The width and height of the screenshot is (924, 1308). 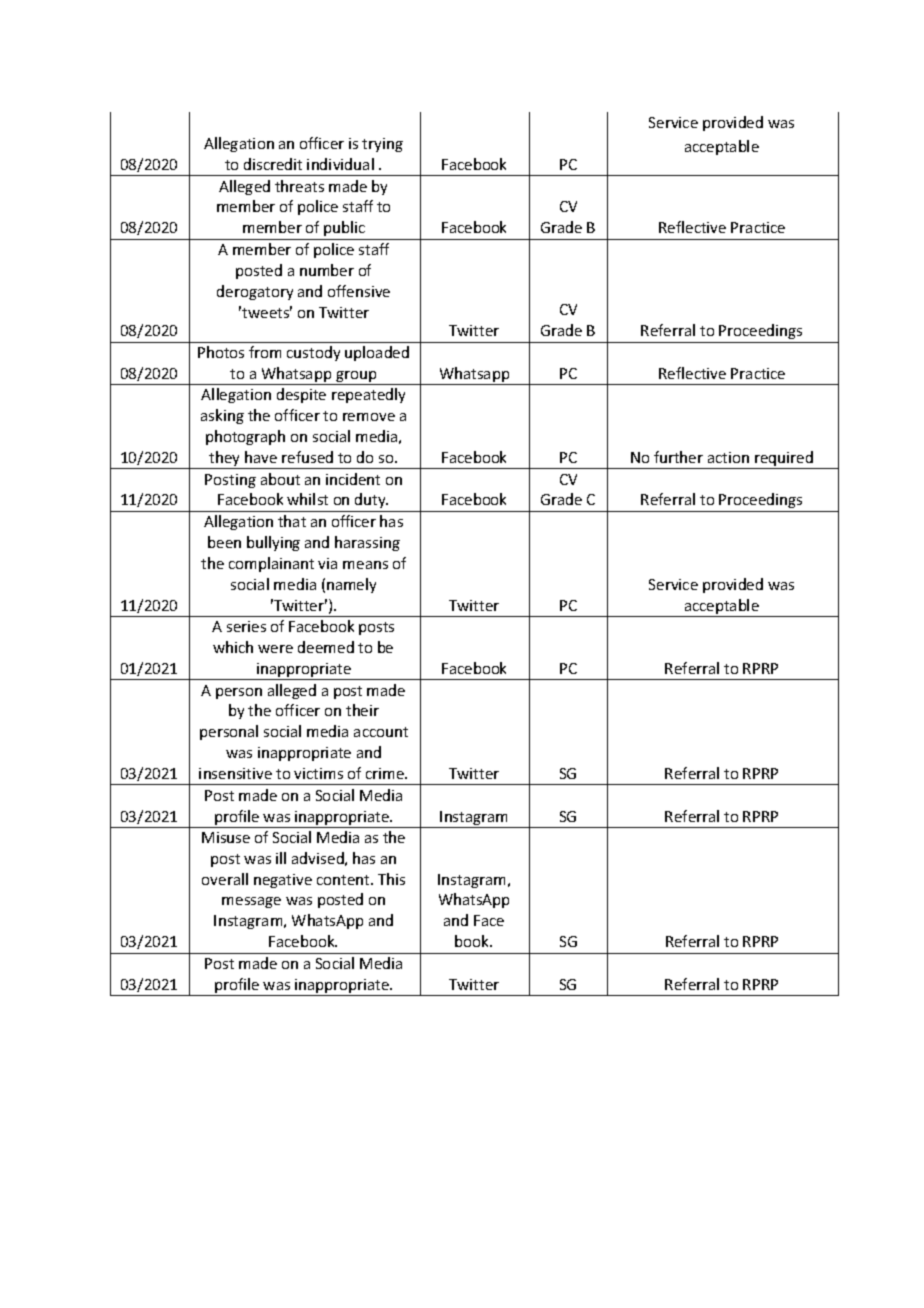 What do you see at coordinates (678, 457) in the screenshot?
I see `further` at bounding box center [678, 457].
